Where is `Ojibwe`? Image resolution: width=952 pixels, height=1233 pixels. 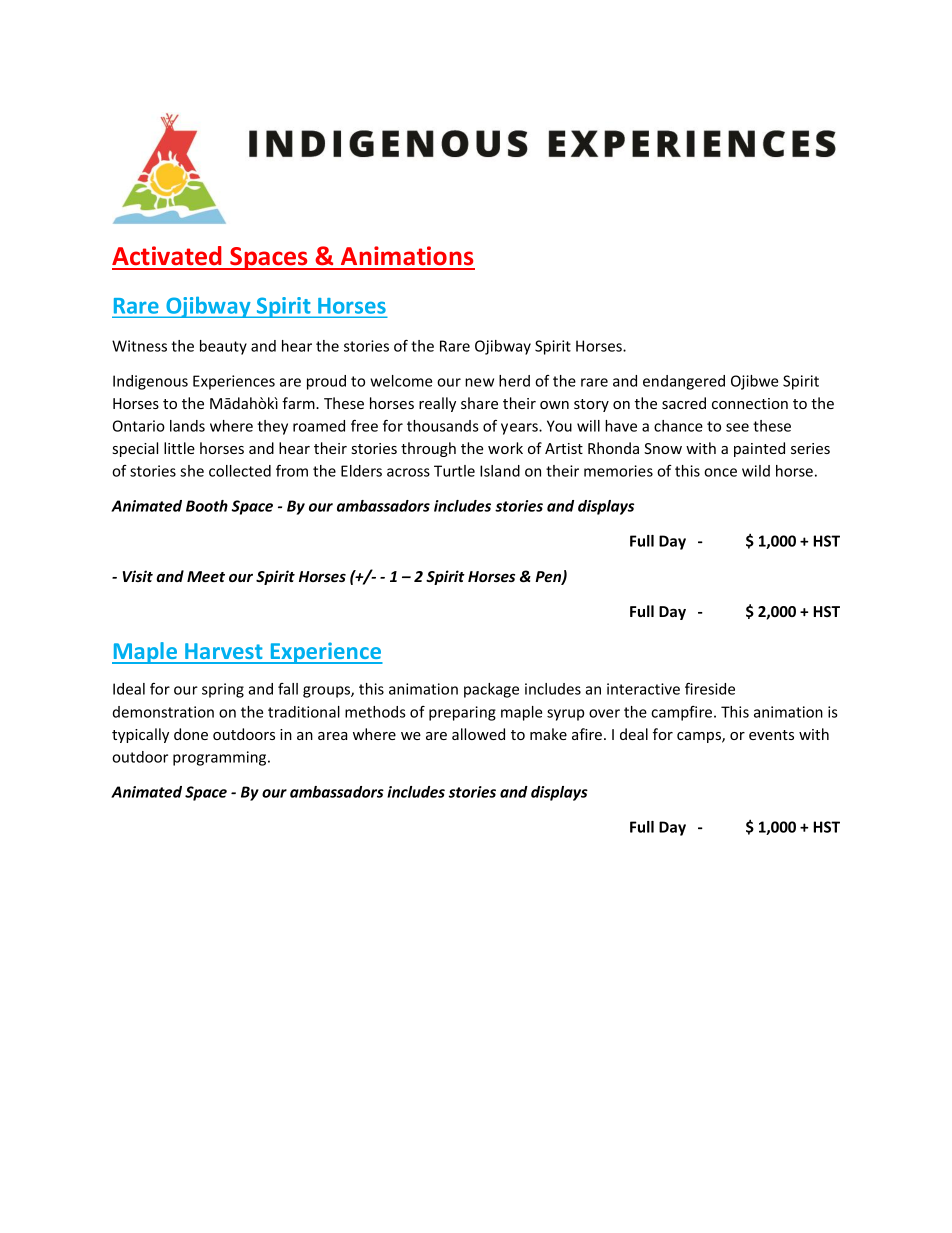
Ojibwe is located at coordinates (754, 382).
